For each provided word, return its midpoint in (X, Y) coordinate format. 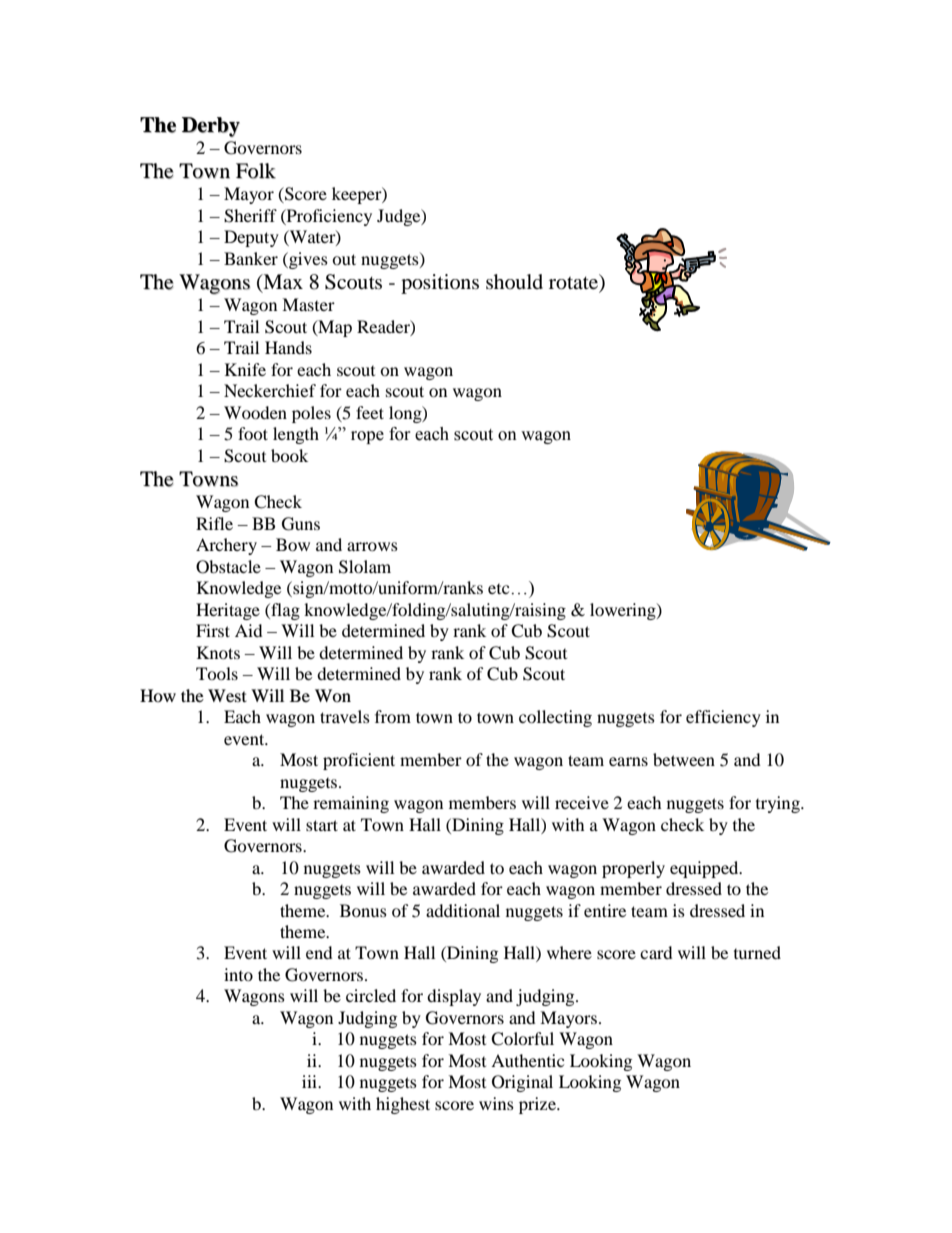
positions (440, 284)
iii (310, 1081)
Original (522, 1083)
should (514, 282)
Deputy (251, 238)
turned (757, 952)
